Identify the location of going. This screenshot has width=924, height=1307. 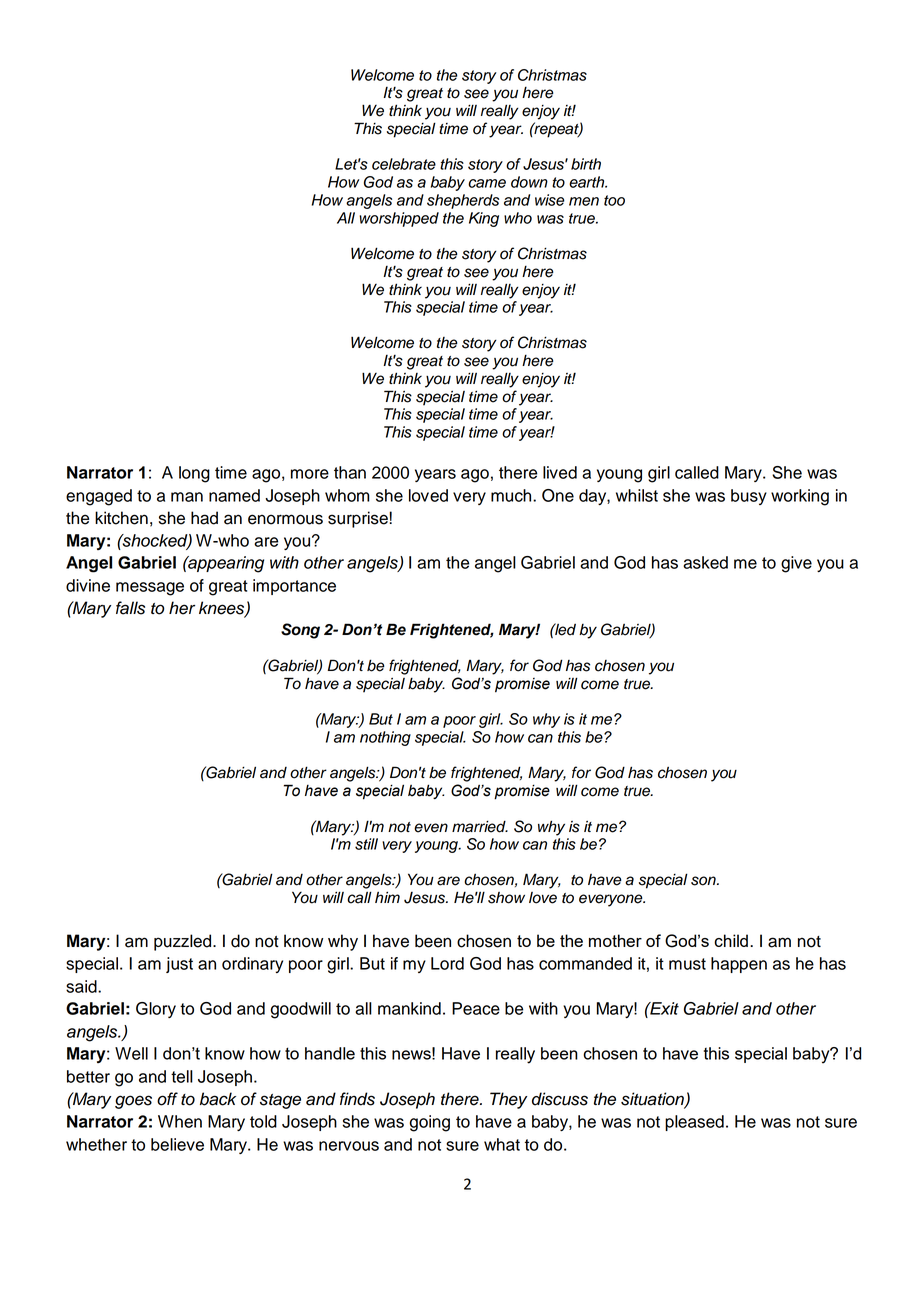
(430, 1123).
